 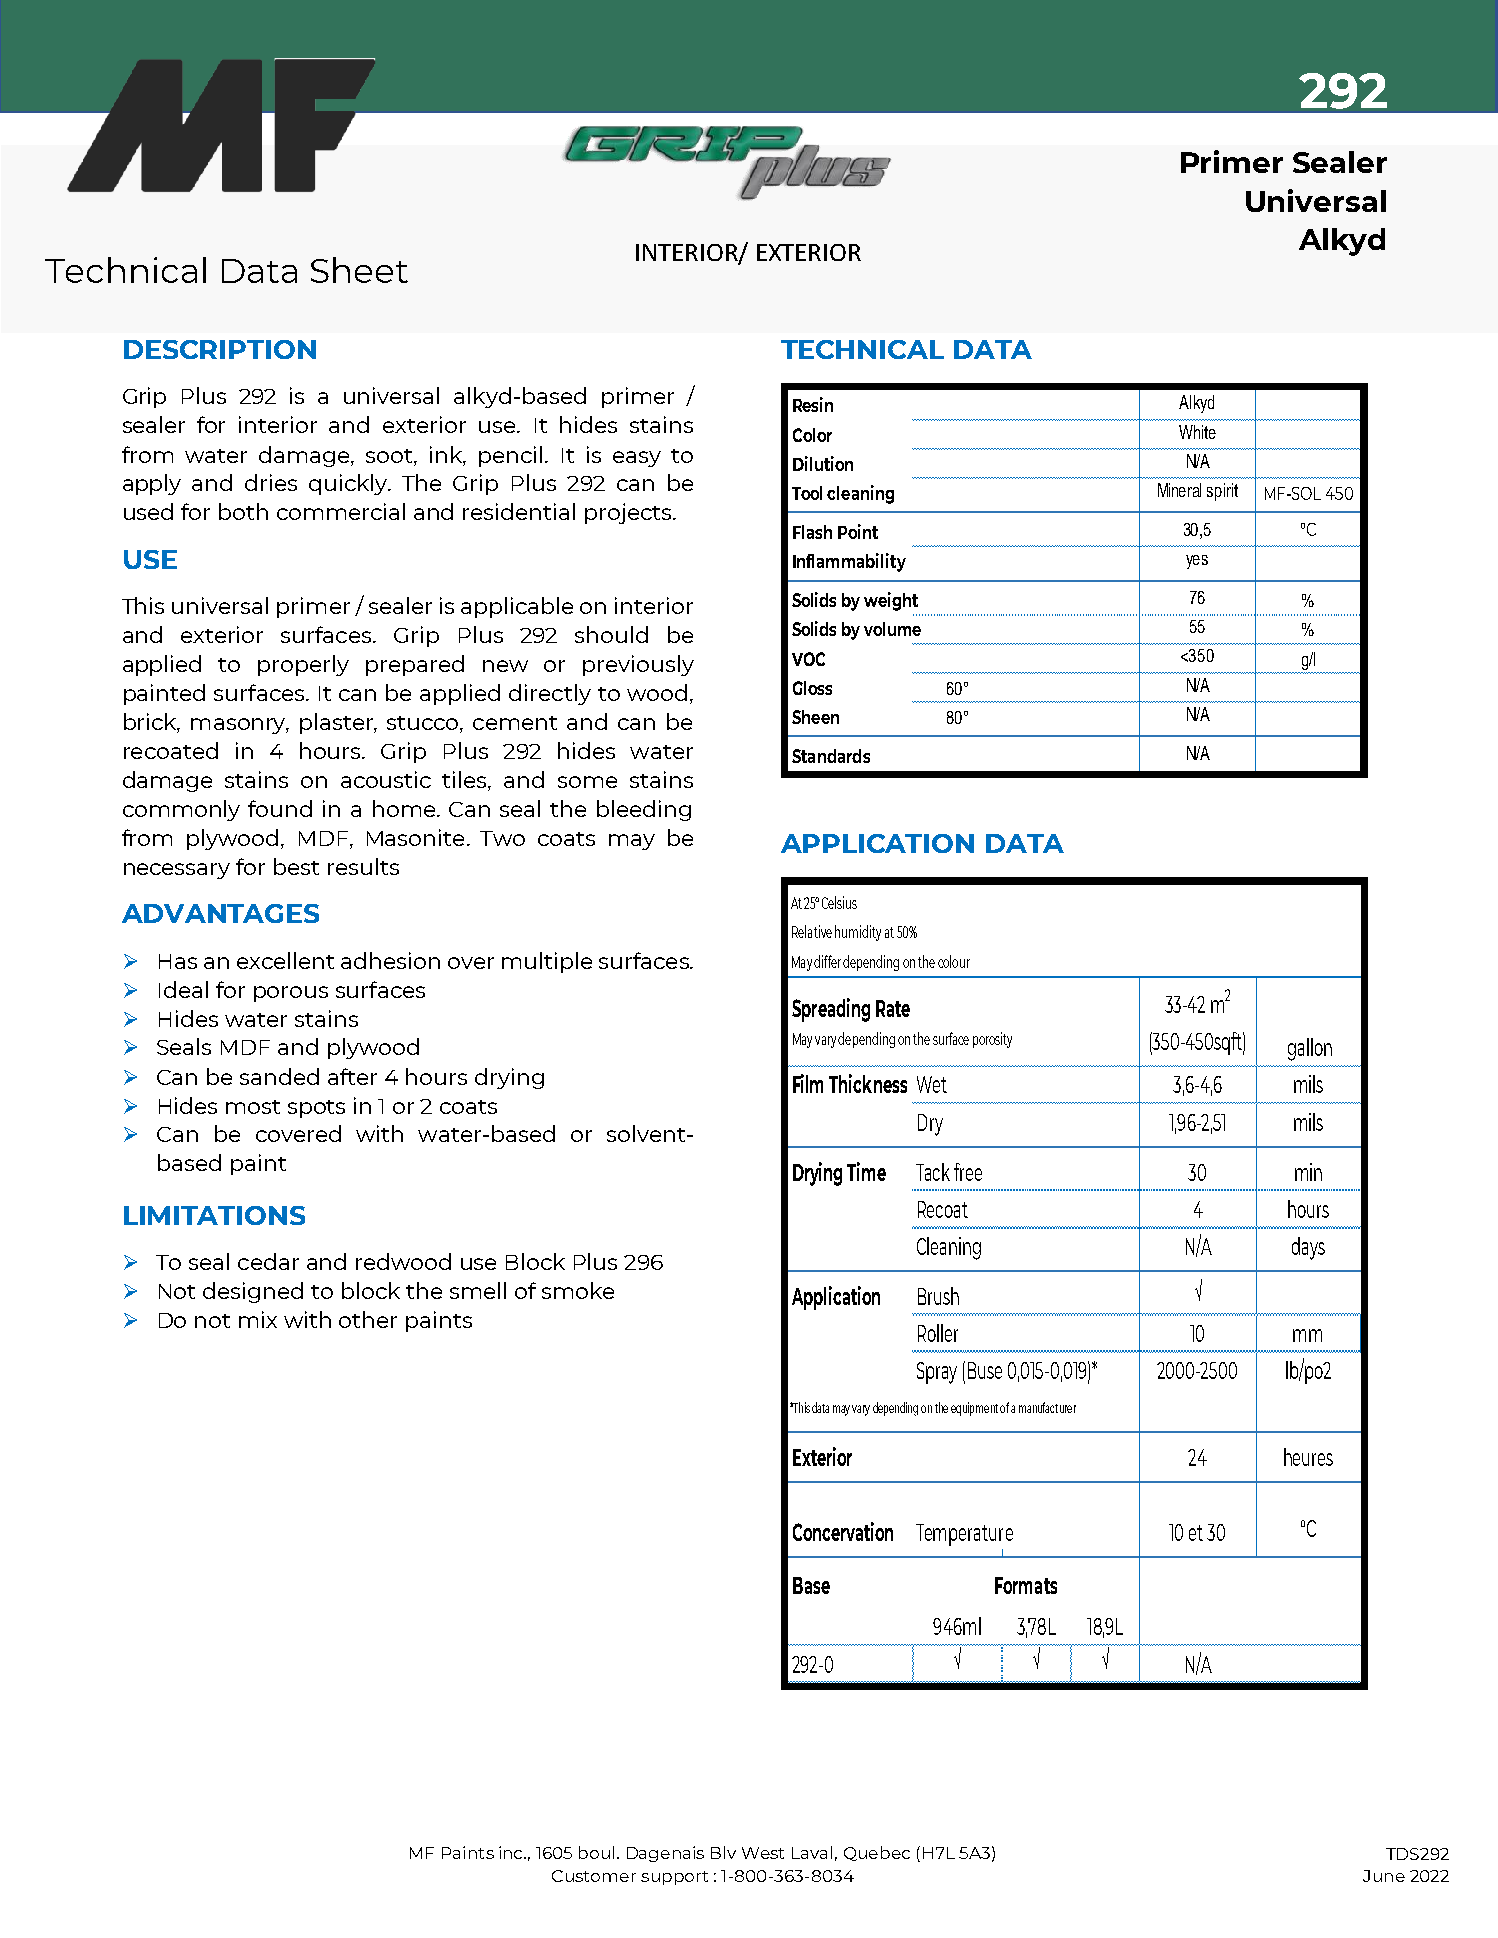 I want to click on Standards, so click(x=831, y=756).
